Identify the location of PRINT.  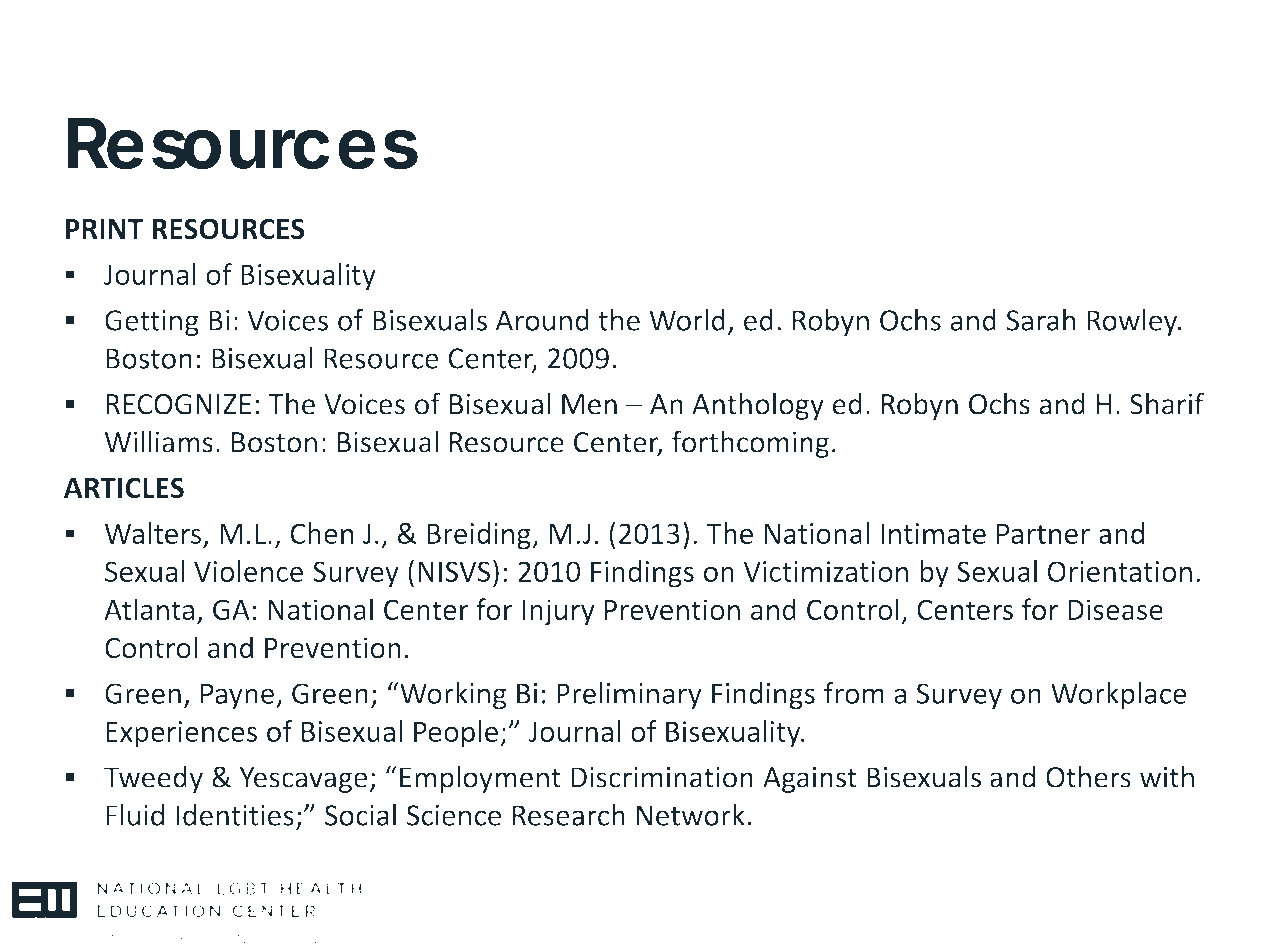
(104, 229).
